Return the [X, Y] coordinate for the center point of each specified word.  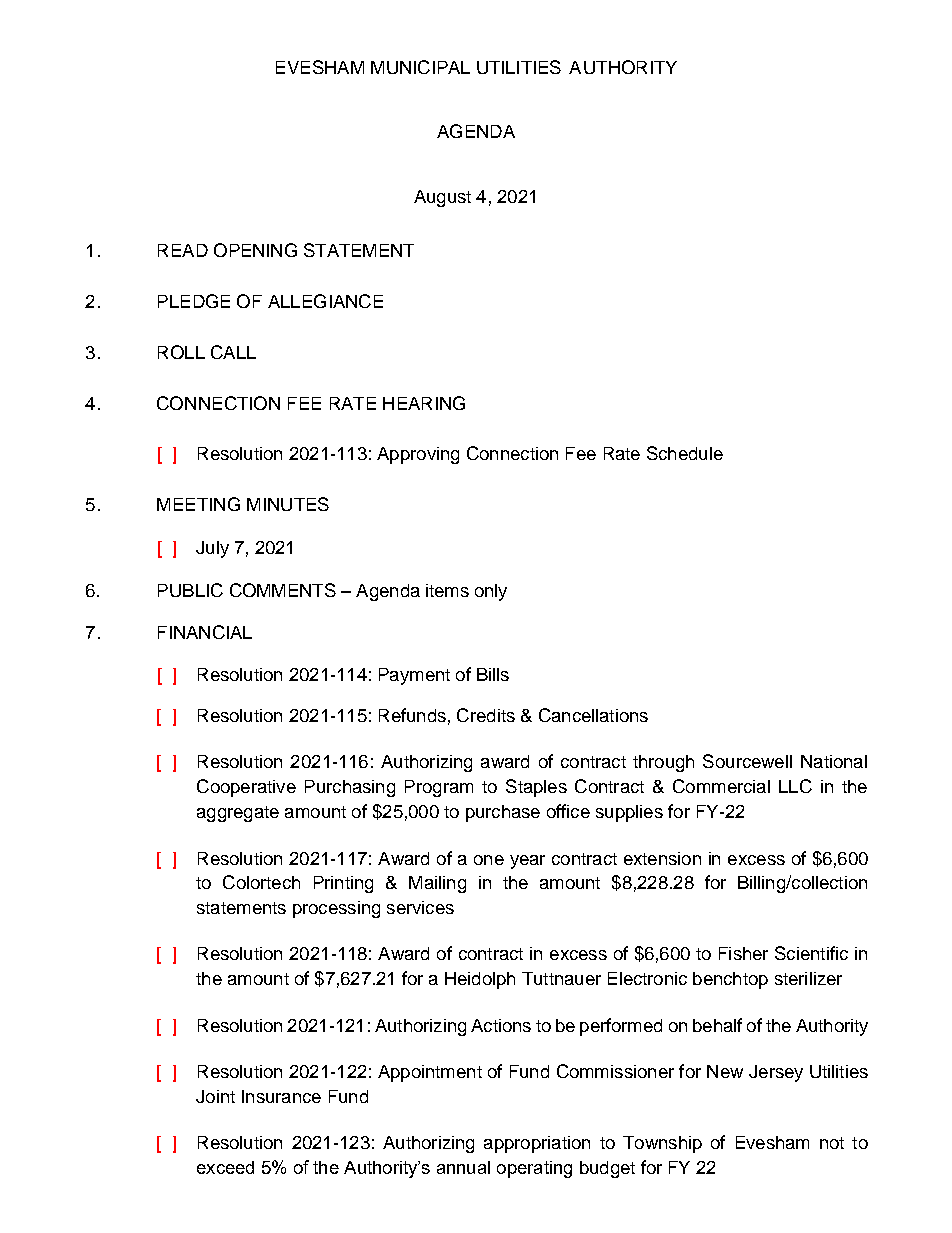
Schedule [685, 453]
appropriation [537, 1144]
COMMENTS [283, 590]
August [442, 198]
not [832, 1143]
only [491, 592]
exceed [225, 1167]
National [834, 761]
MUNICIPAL [420, 67]
